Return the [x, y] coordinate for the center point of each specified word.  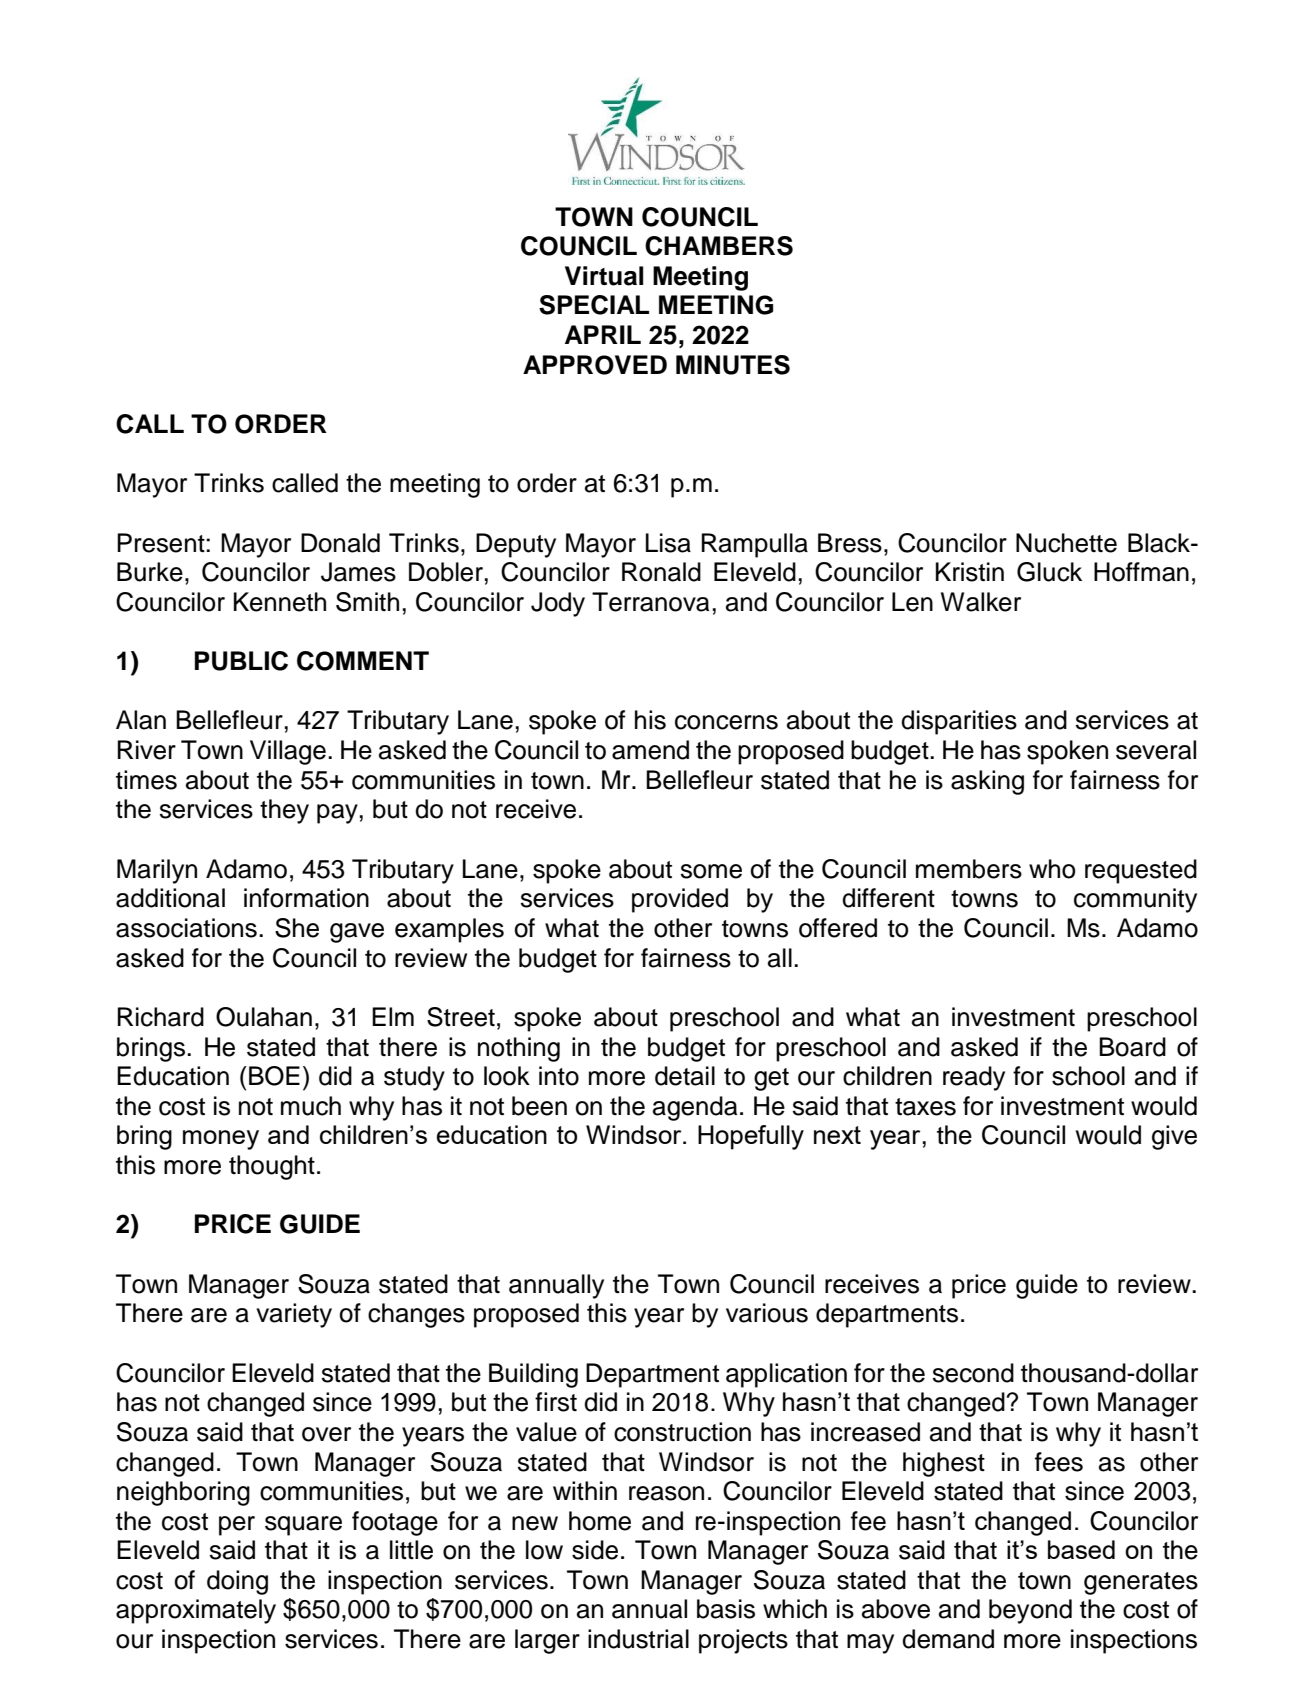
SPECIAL [594, 305]
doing [237, 1582]
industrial [638, 1639]
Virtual [604, 276]
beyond [1030, 1611]
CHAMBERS [719, 246]
